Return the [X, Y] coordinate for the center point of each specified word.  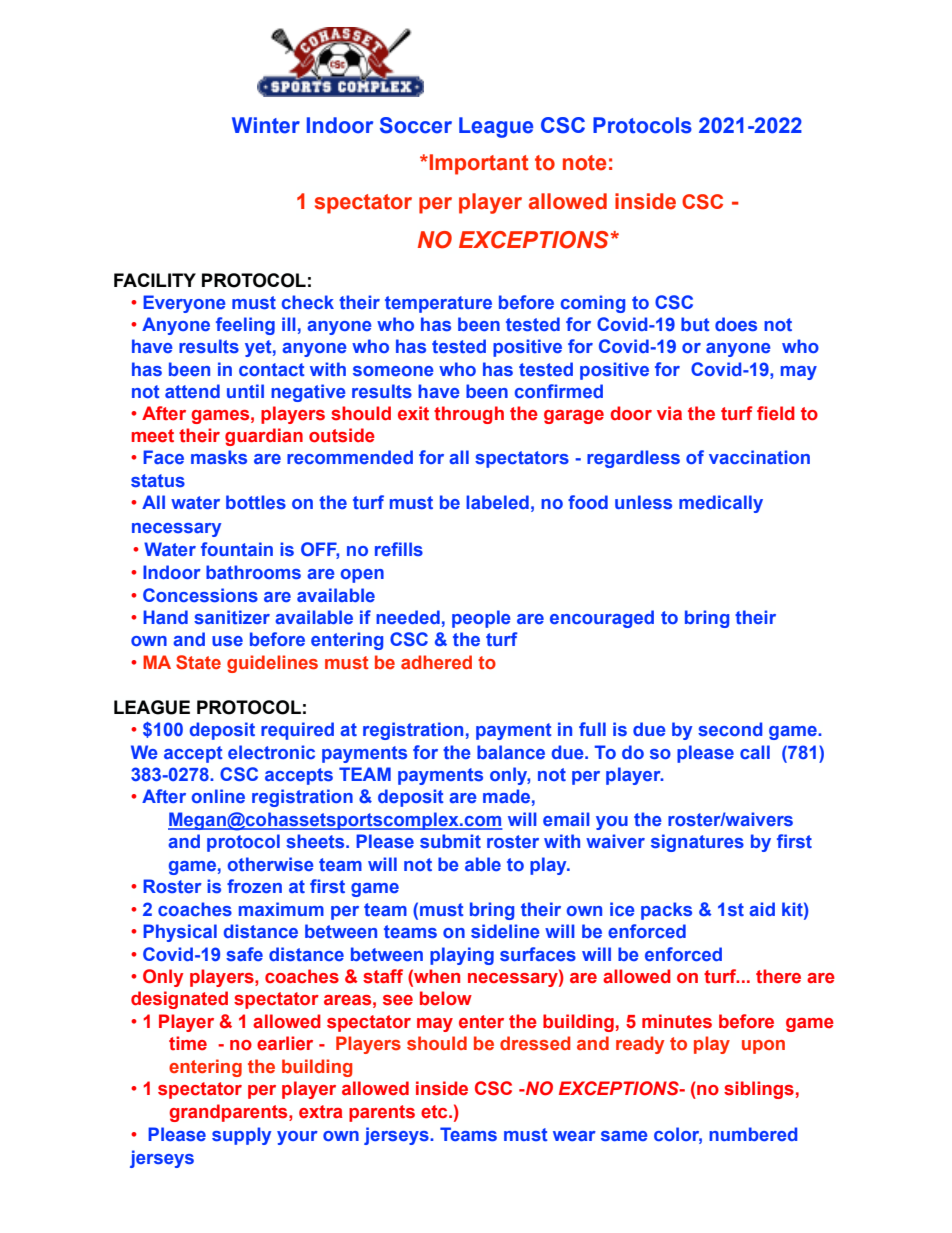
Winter [266, 125]
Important [478, 164]
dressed [535, 1043]
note [584, 163]
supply [241, 1136]
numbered [753, 1134]
